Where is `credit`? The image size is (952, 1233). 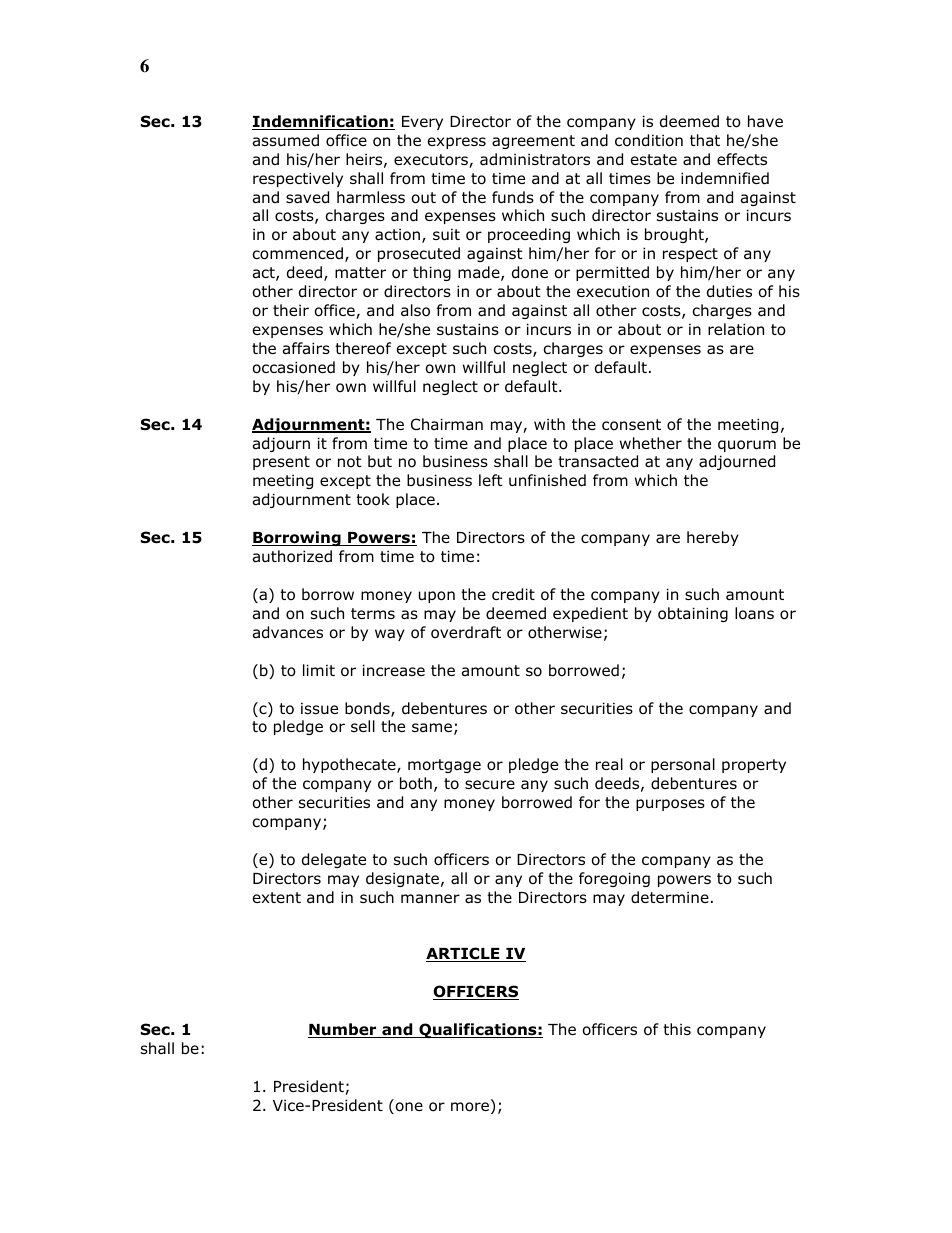 credit is located at coordinates (513, 594).
